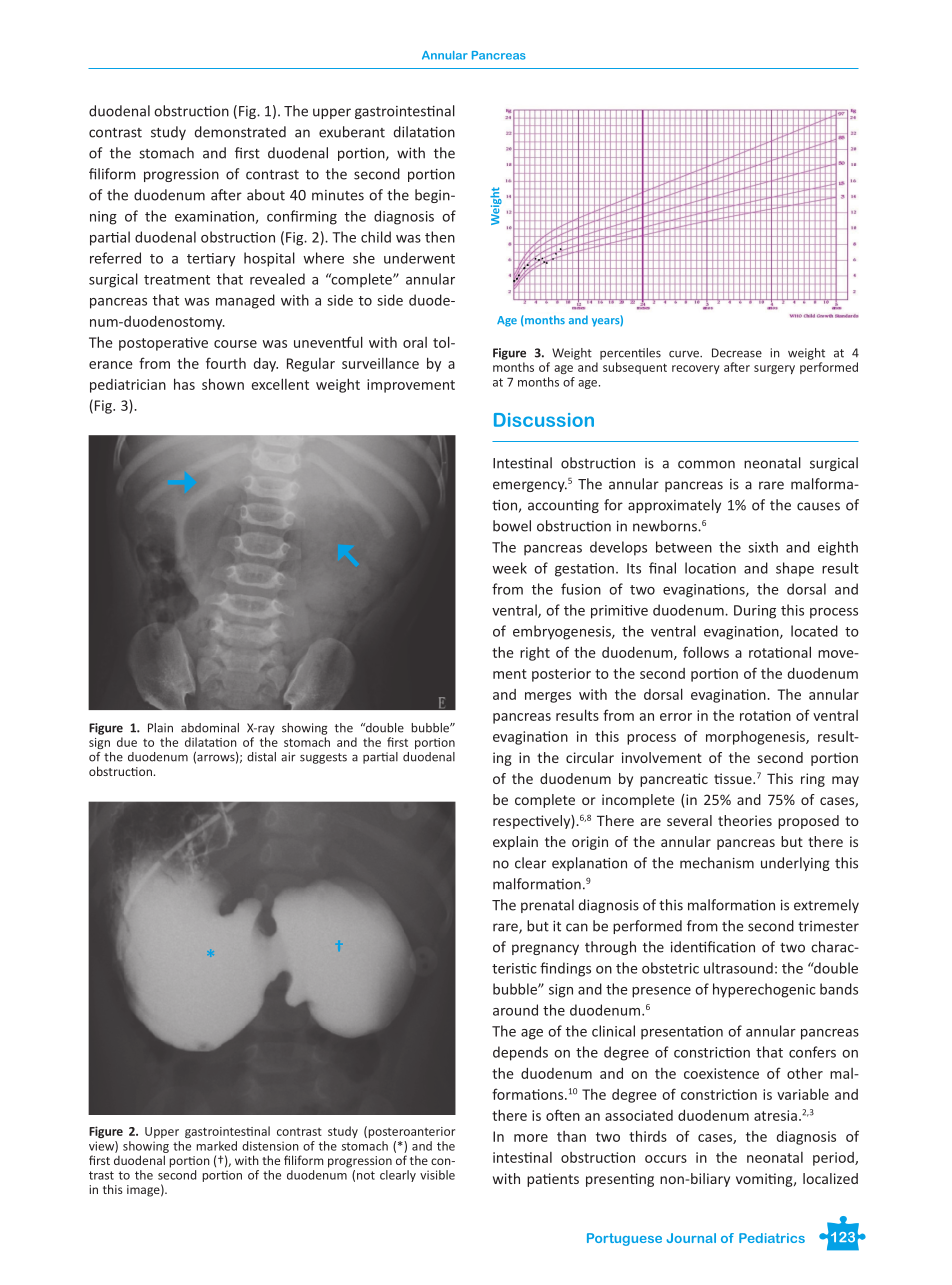 This screenshot has width=952, height=1285. Describe the element at coordinates (535, 654) in the screenshot. I see `right` at that location.
